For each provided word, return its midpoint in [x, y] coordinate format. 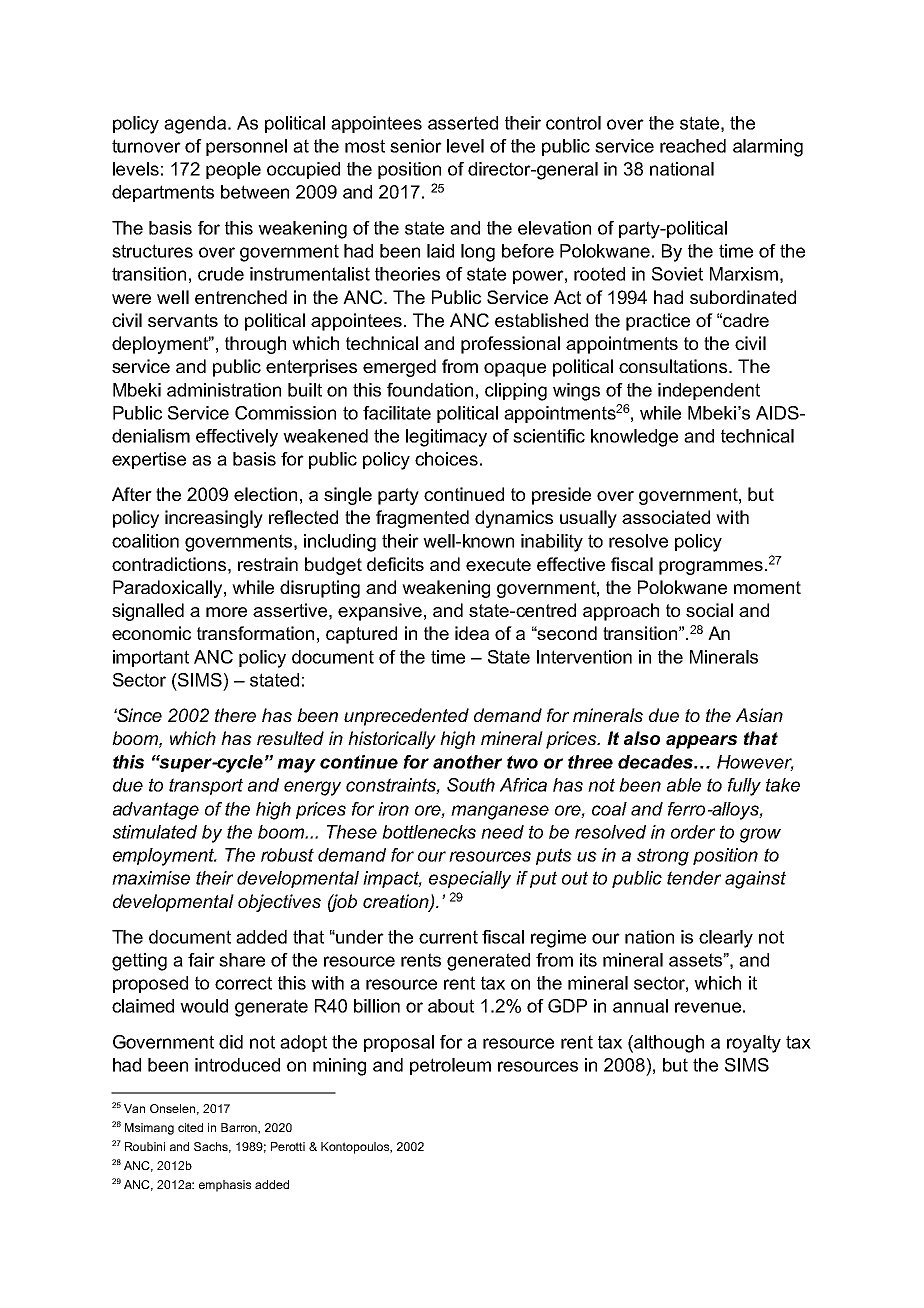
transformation [255, 633]
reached [693, 146]
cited [190, 1127]
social [709, 610]
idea [472, 633]
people [233, 170]
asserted [463, 123]
